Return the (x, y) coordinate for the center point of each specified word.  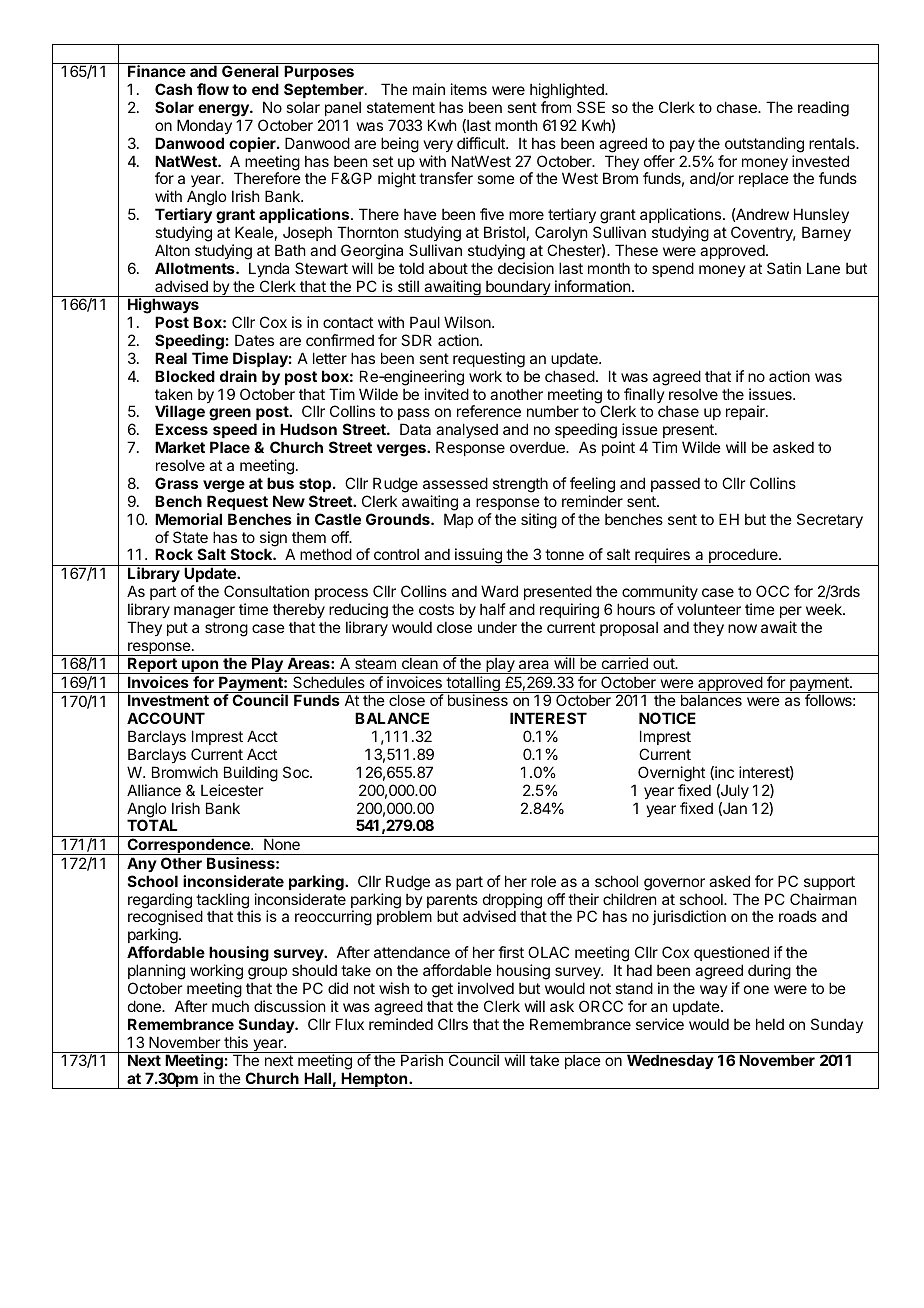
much (230, 1006)
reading (823, 109)
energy (224, 110)
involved (486, 988)
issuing (478, 557)
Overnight (671, 774)
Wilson (468, 322)
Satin (784, 268)
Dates (254, 340)
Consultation (266, 591)
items (469, 89)
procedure (743, 557)
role (543, 881)
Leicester (232, 790)
